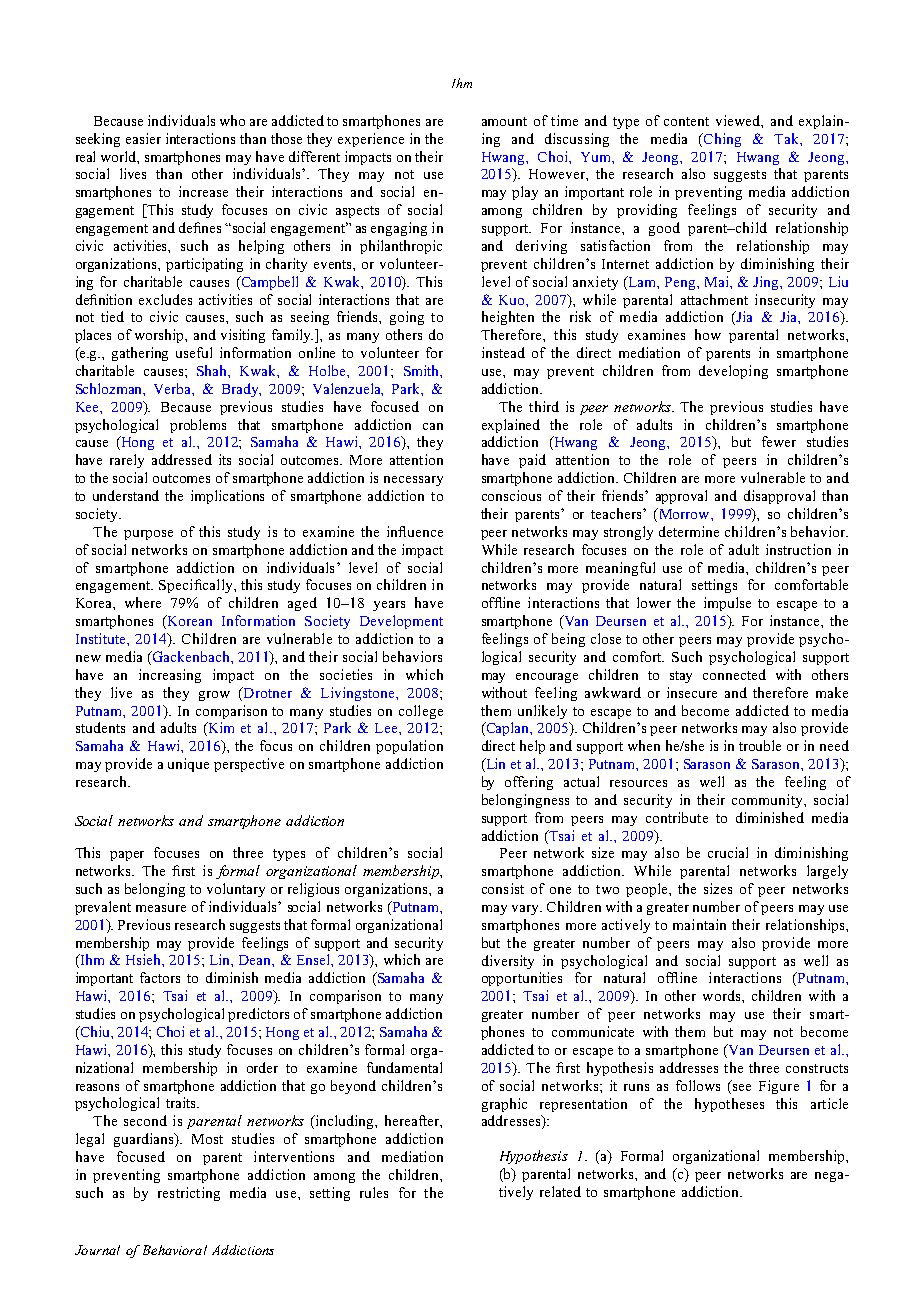 This image has height=1308, width=924. Describe the element at coordinates (160, 977) in the image. I see `factors` at that location.
